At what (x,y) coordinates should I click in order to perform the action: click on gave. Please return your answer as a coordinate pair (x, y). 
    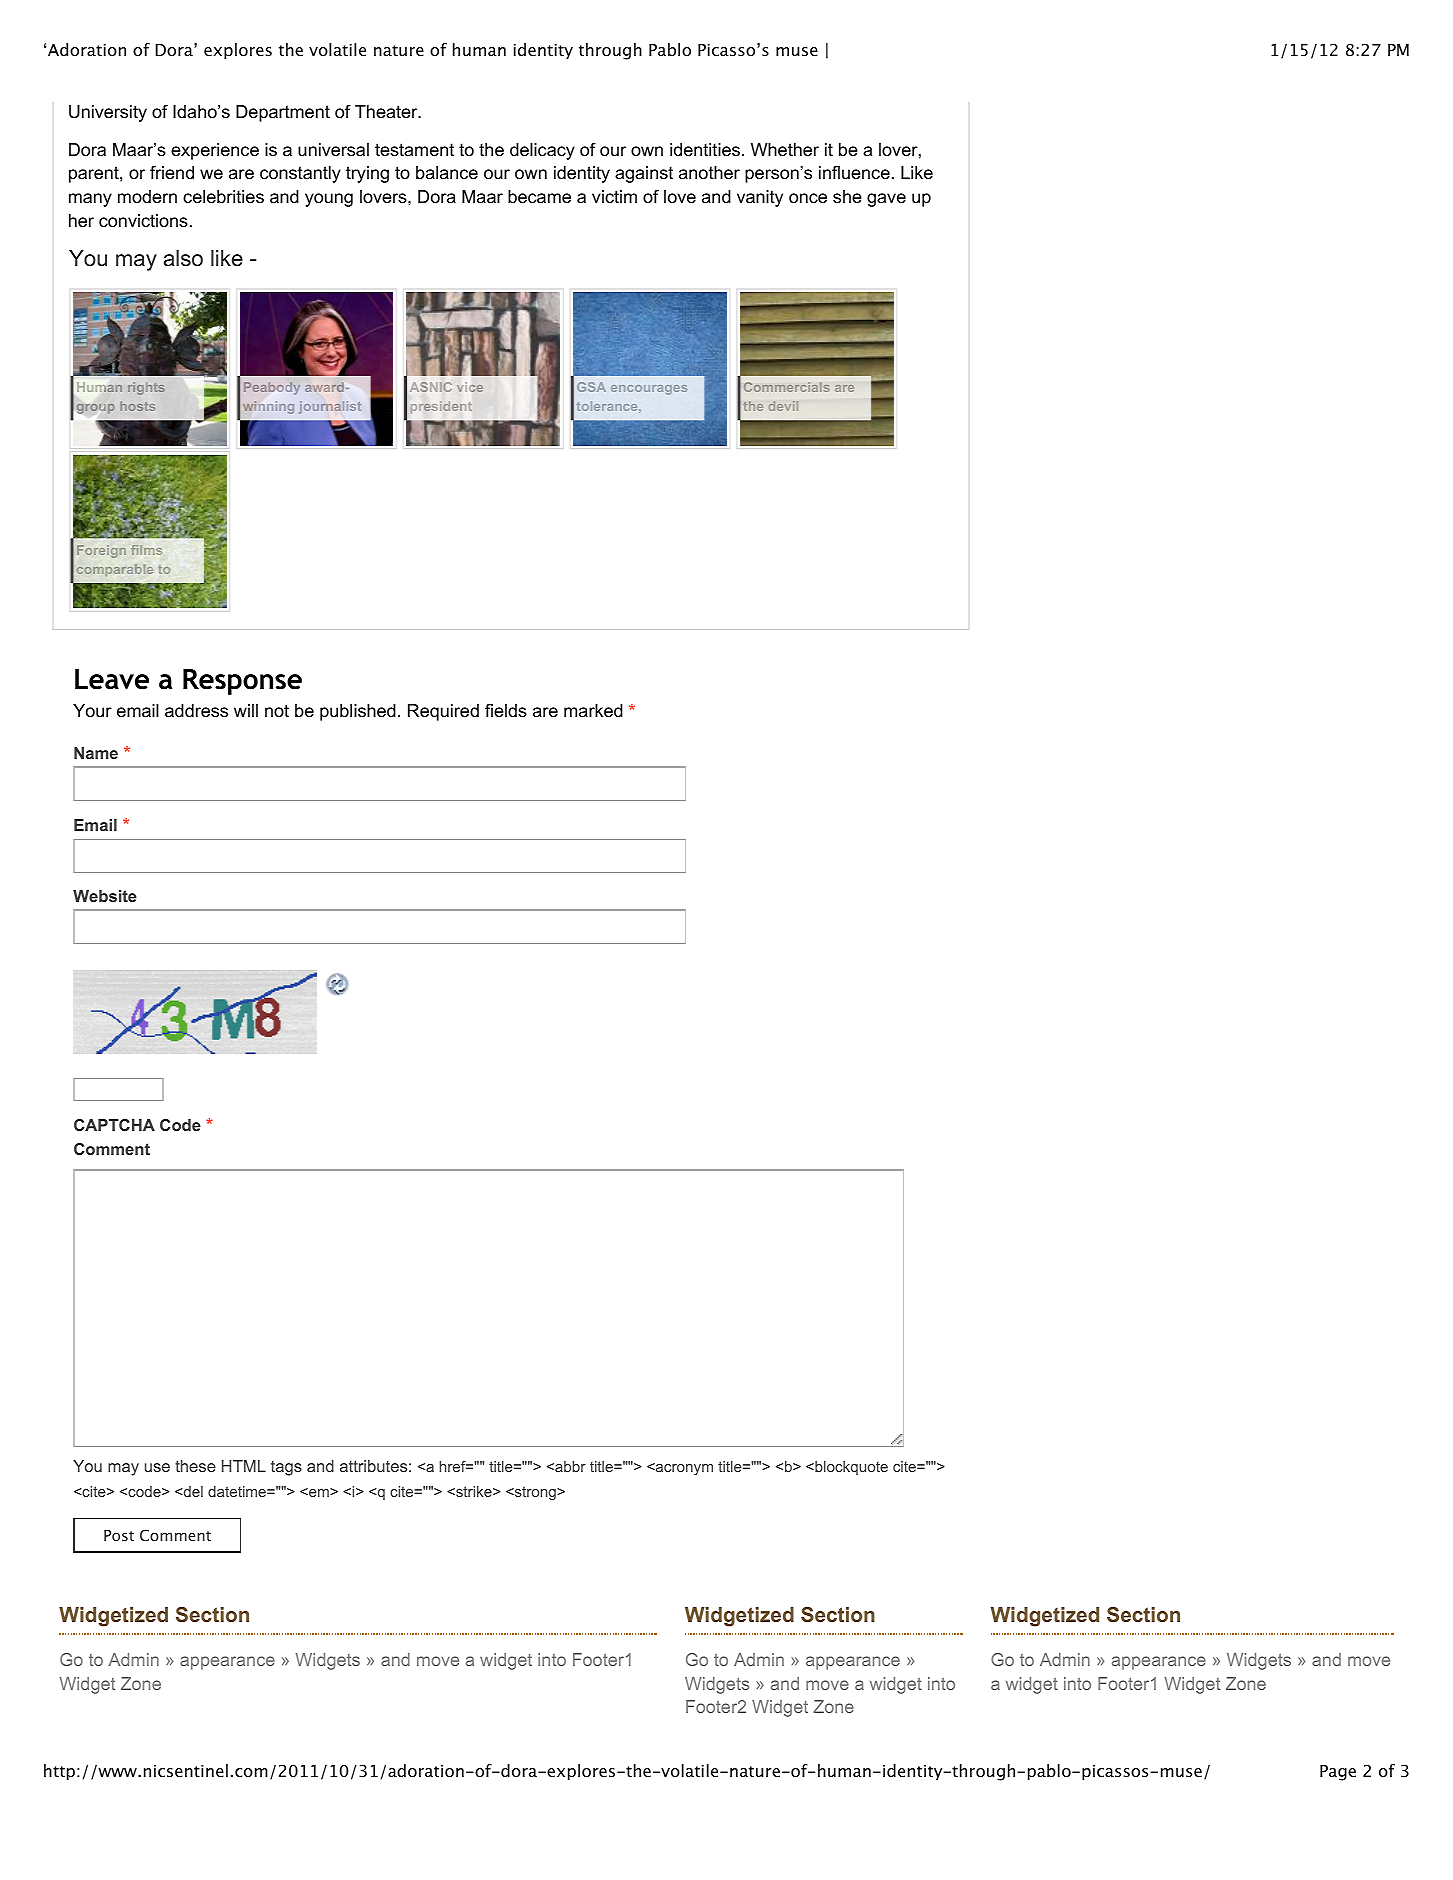
    Looking at the image, I should click on (886, 200).
